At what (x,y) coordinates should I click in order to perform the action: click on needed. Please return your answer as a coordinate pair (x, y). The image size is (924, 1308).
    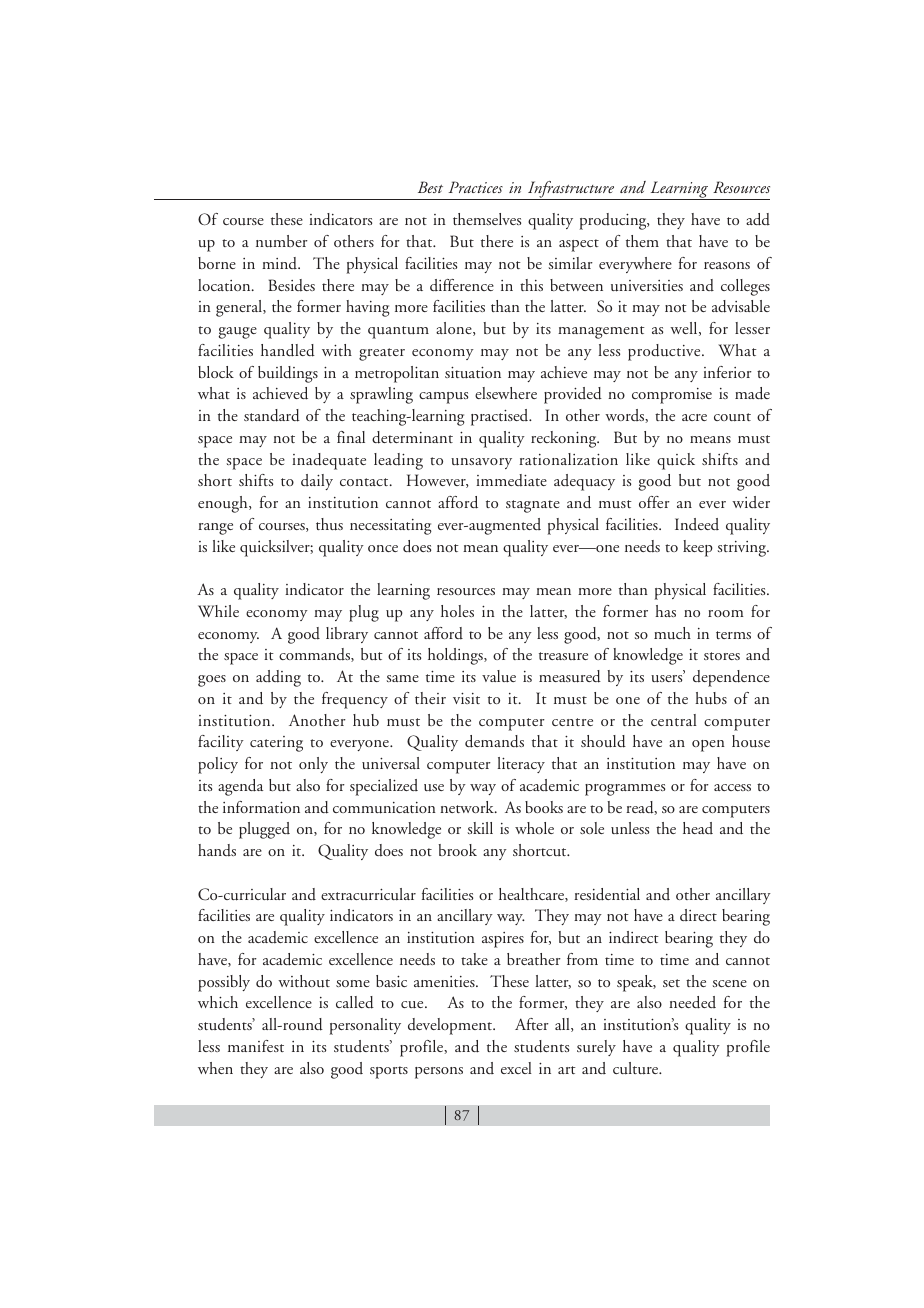
    Looking at the image, I should click on (692, 1002).
